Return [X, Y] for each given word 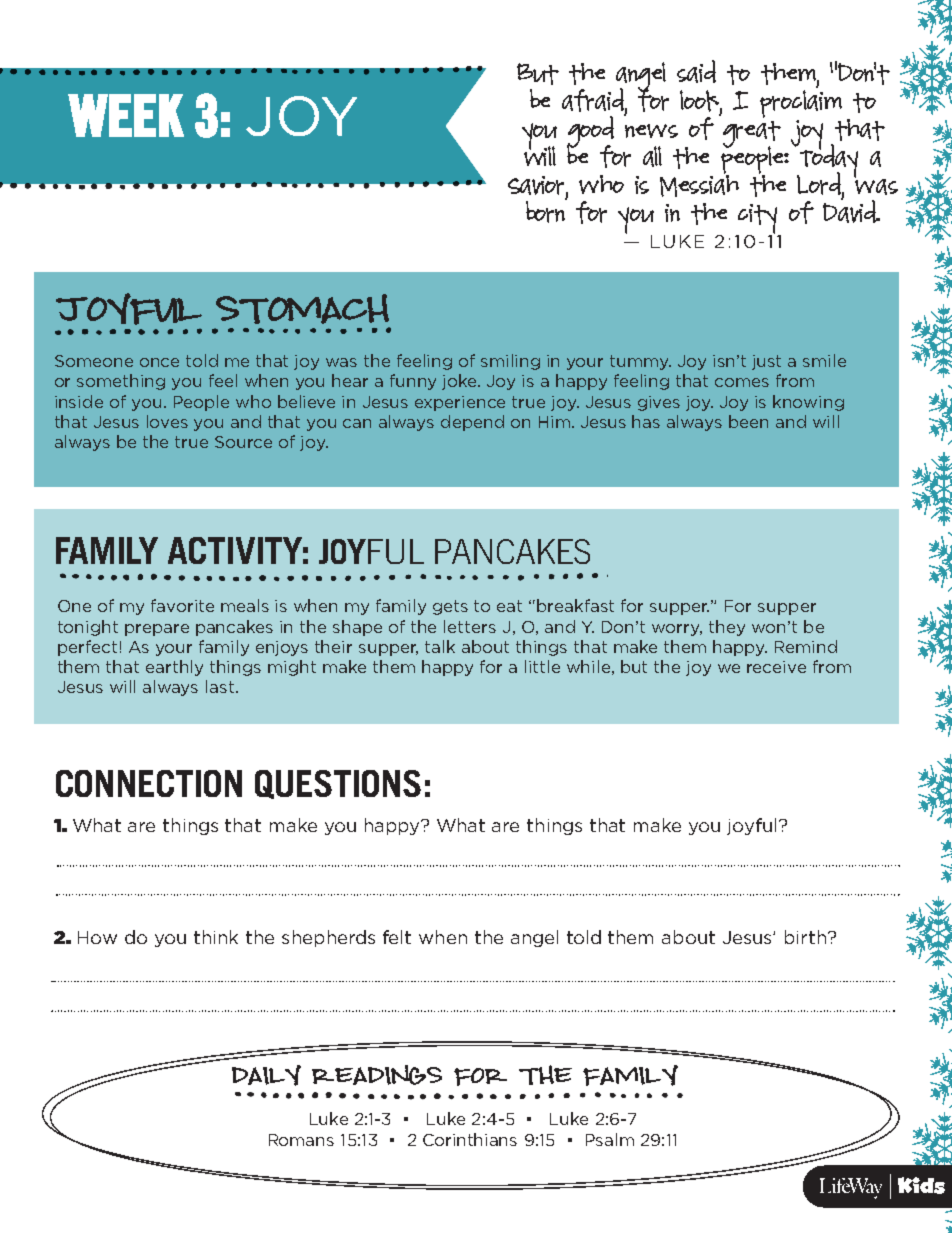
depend [472, 423]
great [752, 135]
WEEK [126, 115]
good [590, 133]
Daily [266, 1075]
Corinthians [470, 1139]
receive [776, 667]
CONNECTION [149, 783]
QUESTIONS [338, 784]
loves [167, 421]
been [748, 421]
